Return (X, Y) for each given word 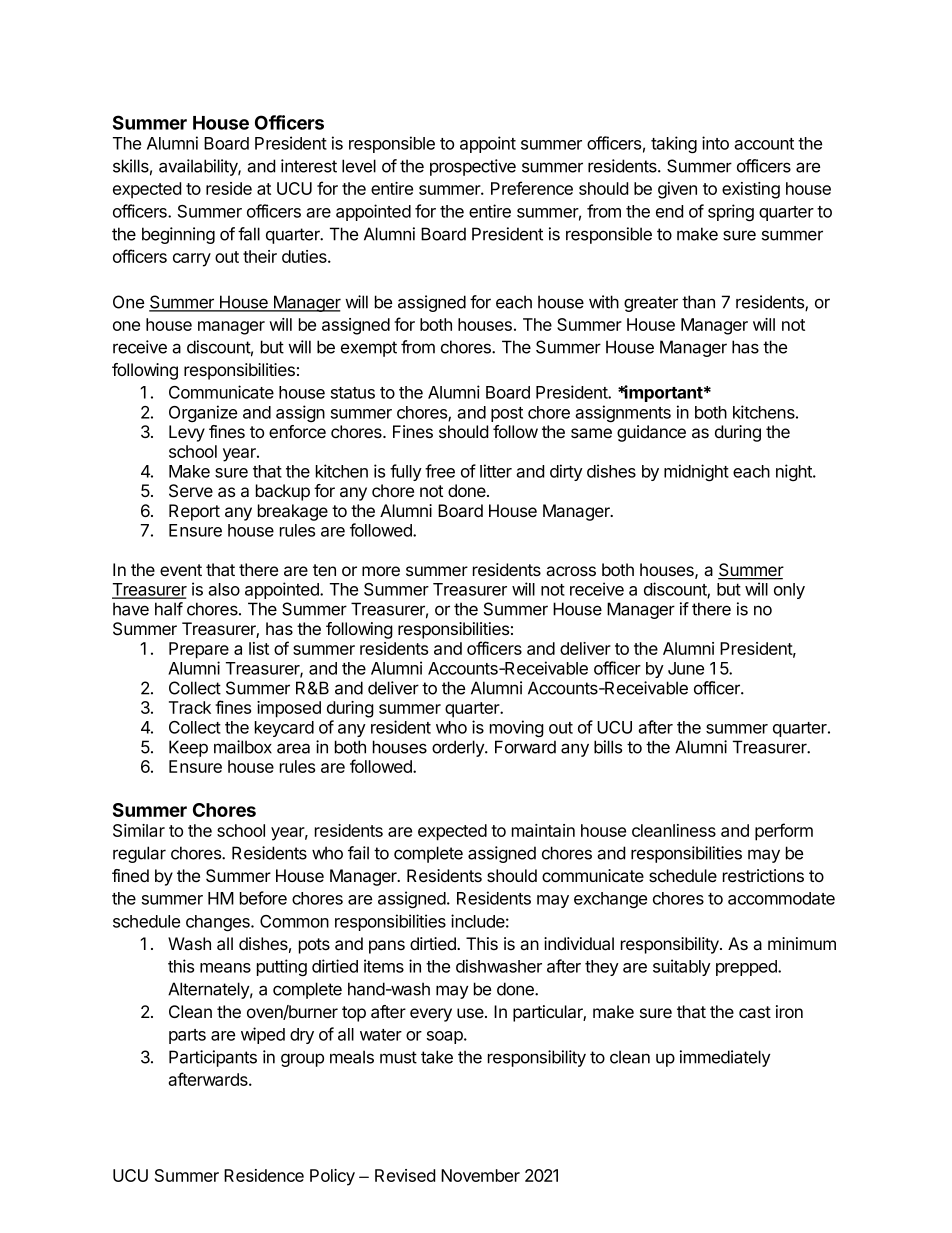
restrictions (763, 875)
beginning (178, 235)
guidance (651, 433)
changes (219, 923)
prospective (473, 167)
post (507, 414)
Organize (203, 413)
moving (517, 728)
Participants (213, 1058)
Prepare (199, 650)
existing (751, 190)
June (686, 668)
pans (387, 947)
